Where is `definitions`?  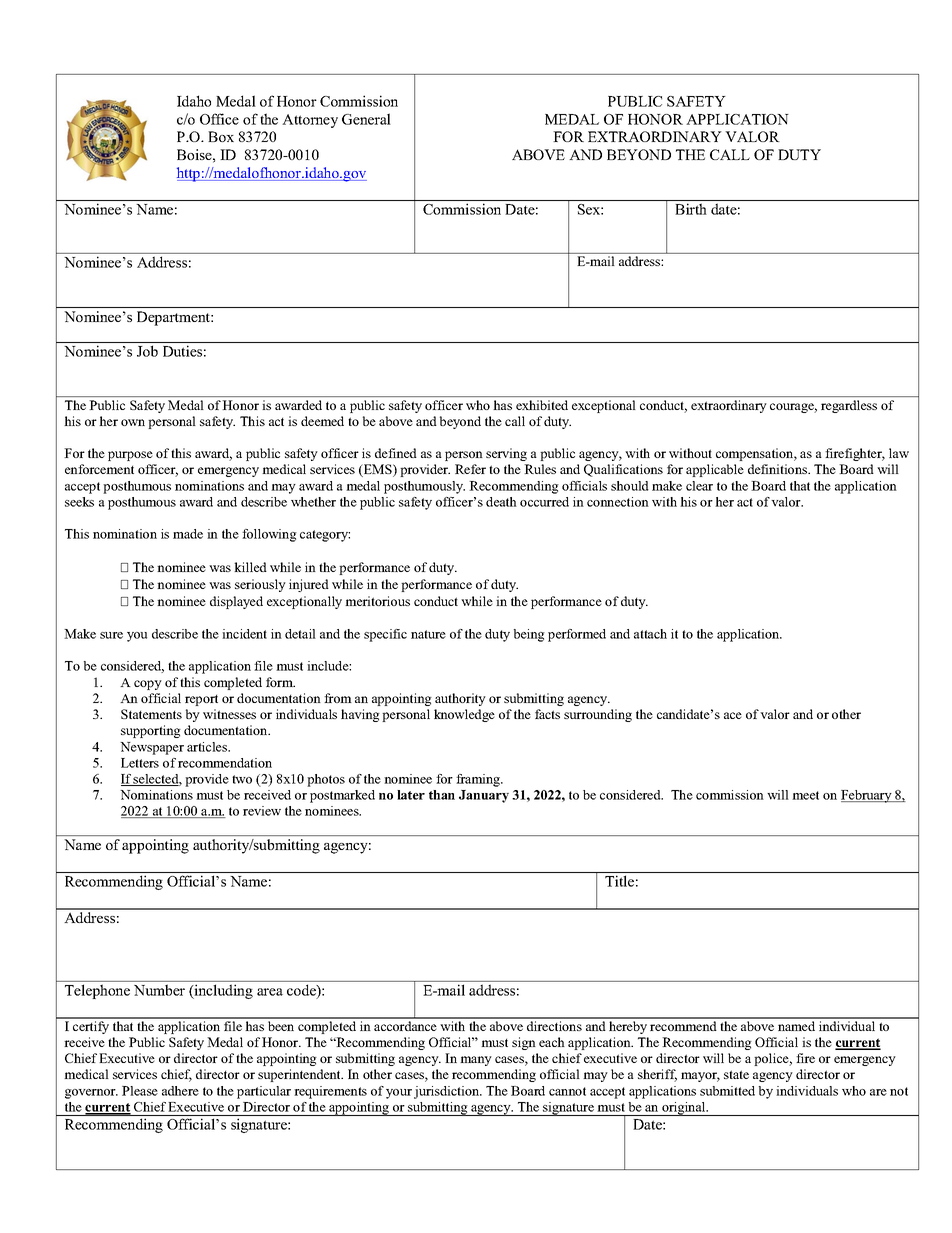 definitions is located at coordinates (779, 469).
